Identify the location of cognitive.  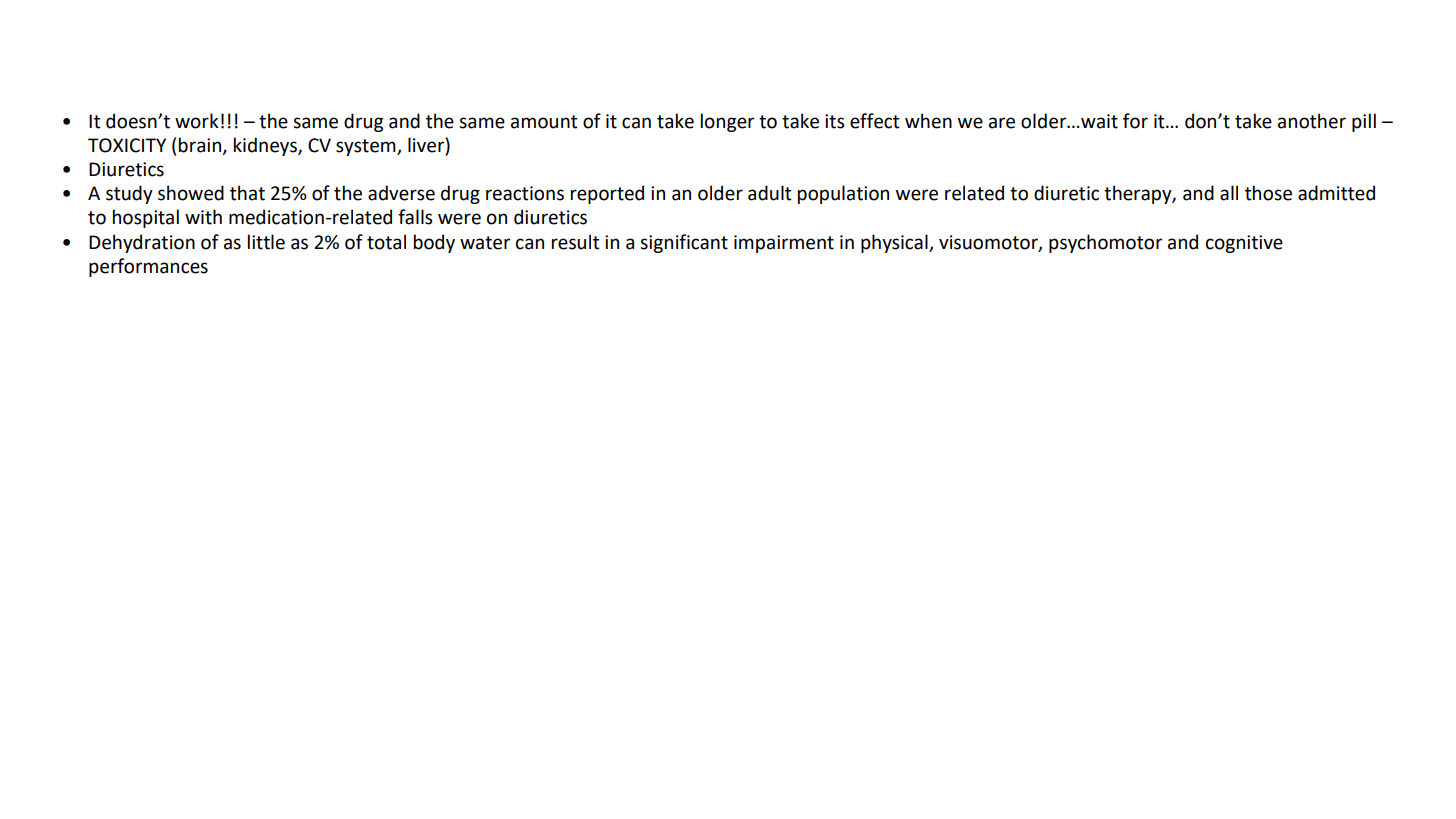
(1244, 244).
